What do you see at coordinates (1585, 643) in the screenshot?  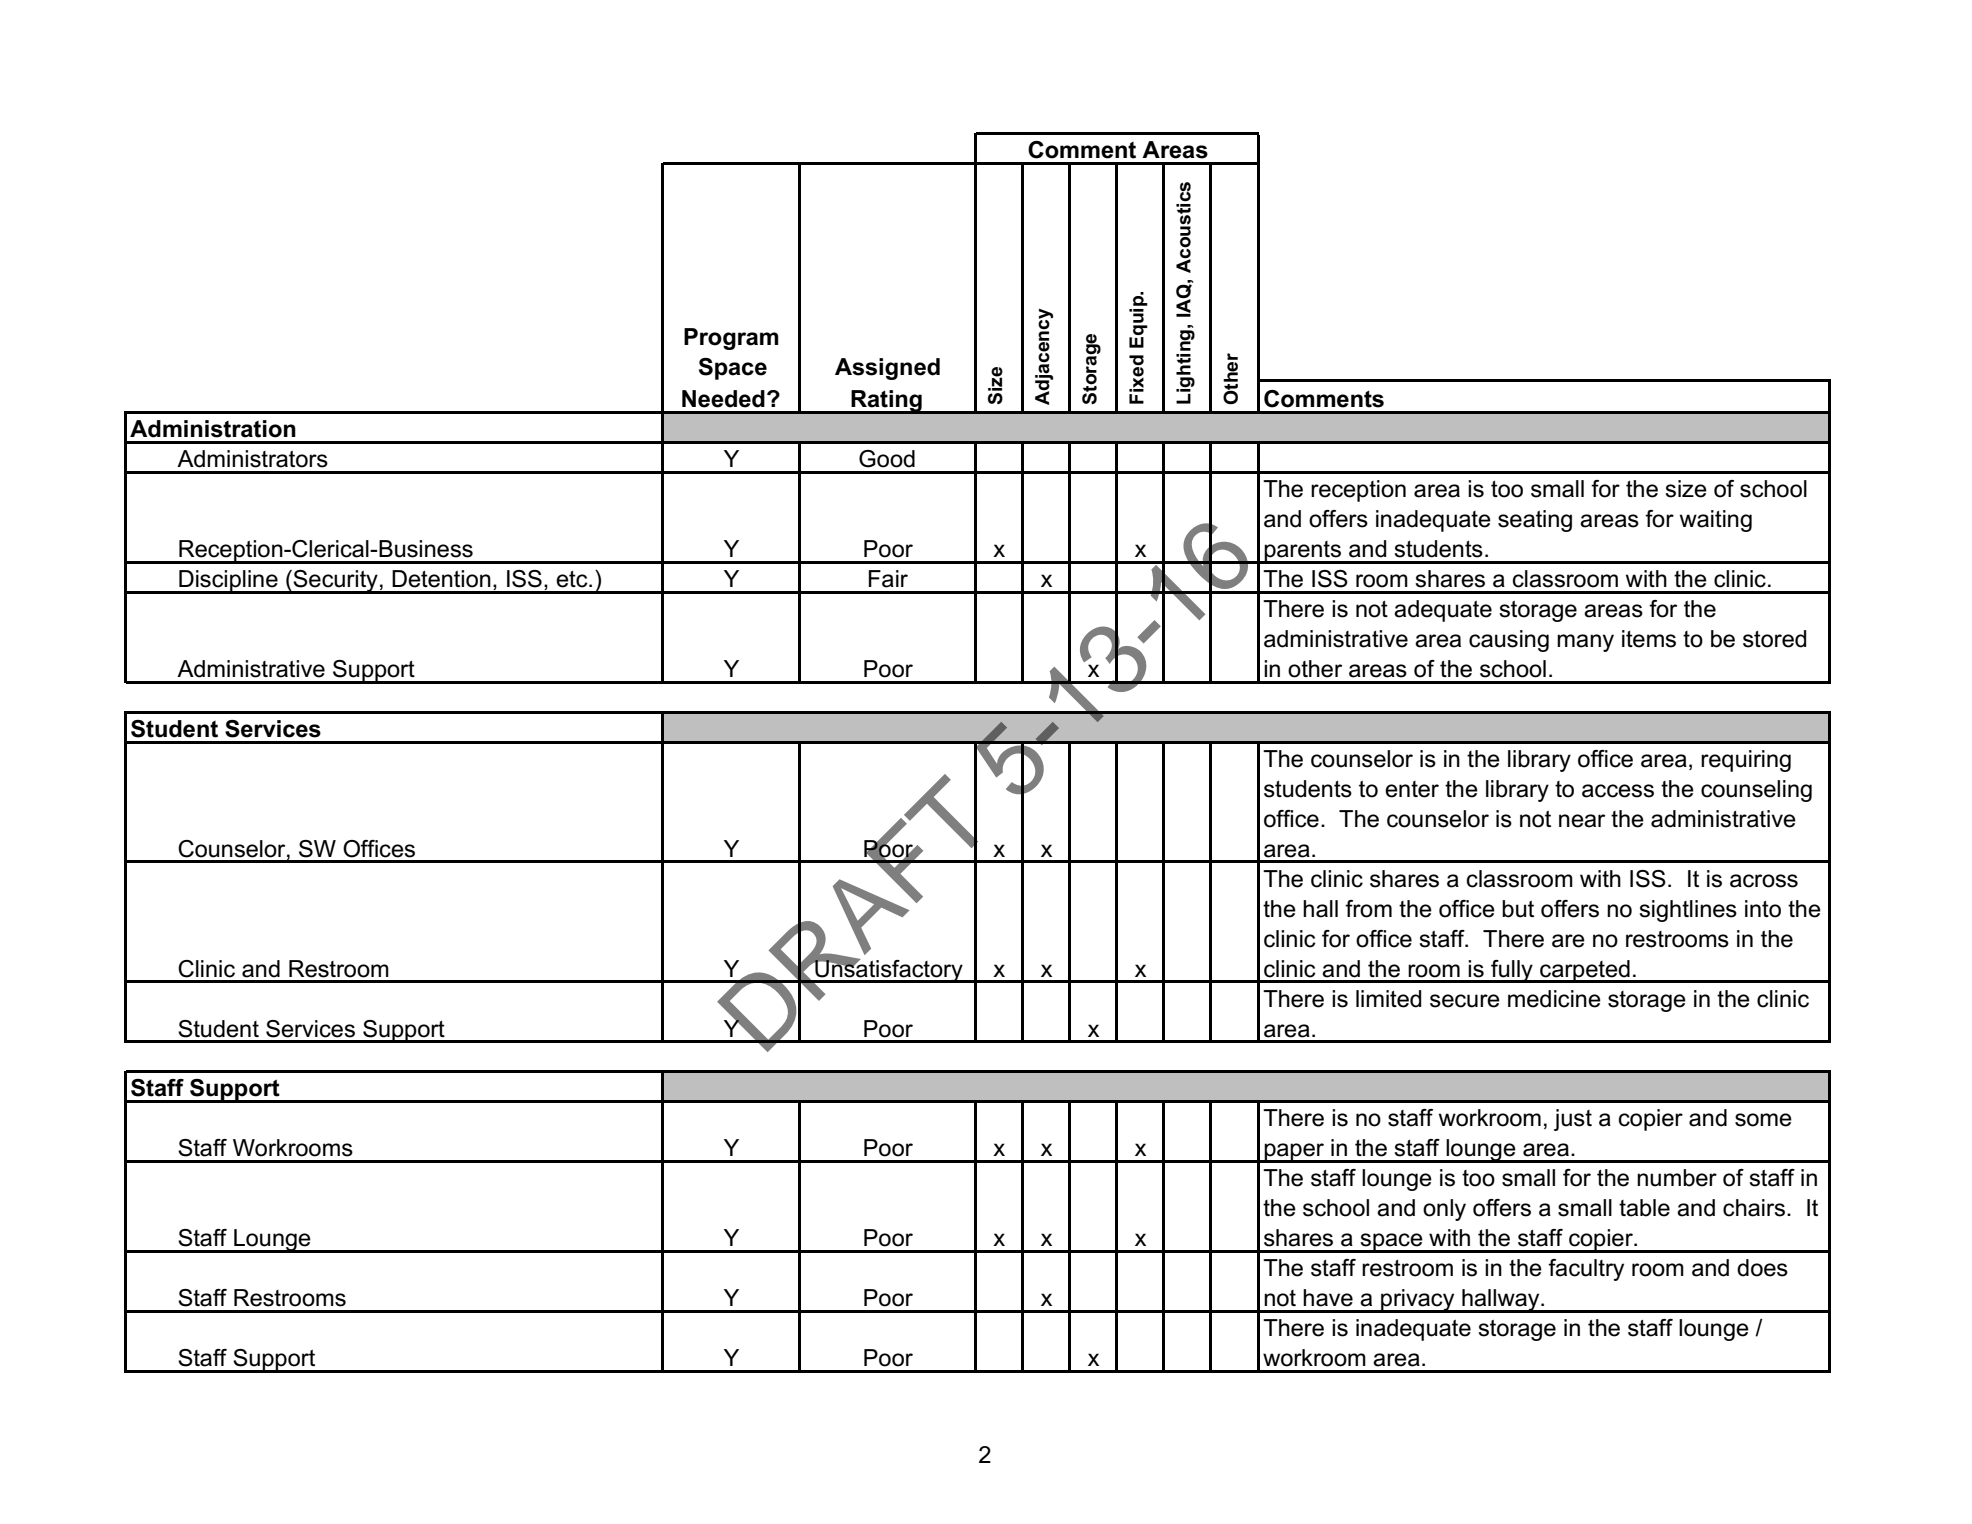 I see `many` at bounding box center [1585, 643].
